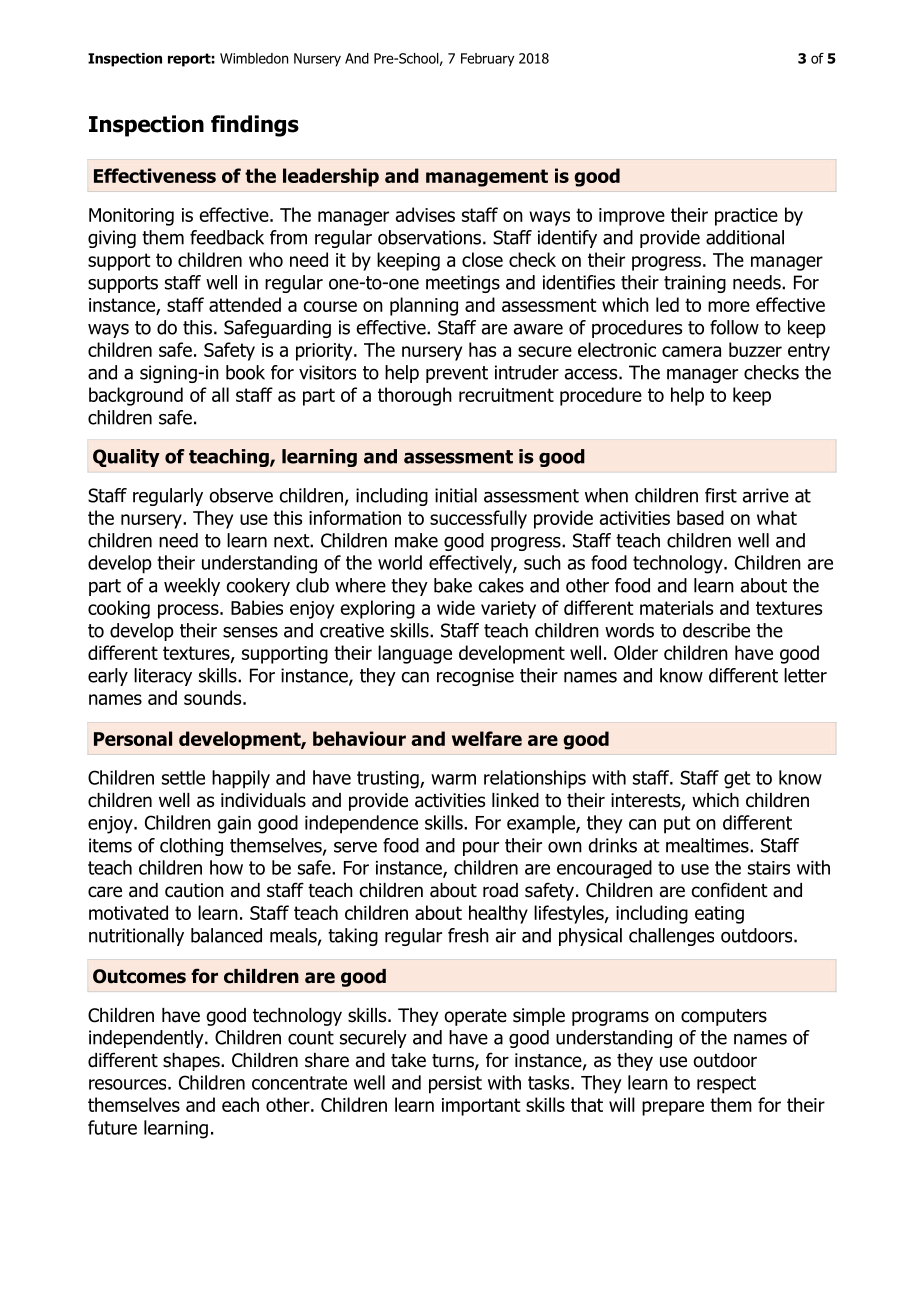  What do you see at coordinates (737, 780) in the screenshot?
I see `get` at bounding box center [737, 780].
